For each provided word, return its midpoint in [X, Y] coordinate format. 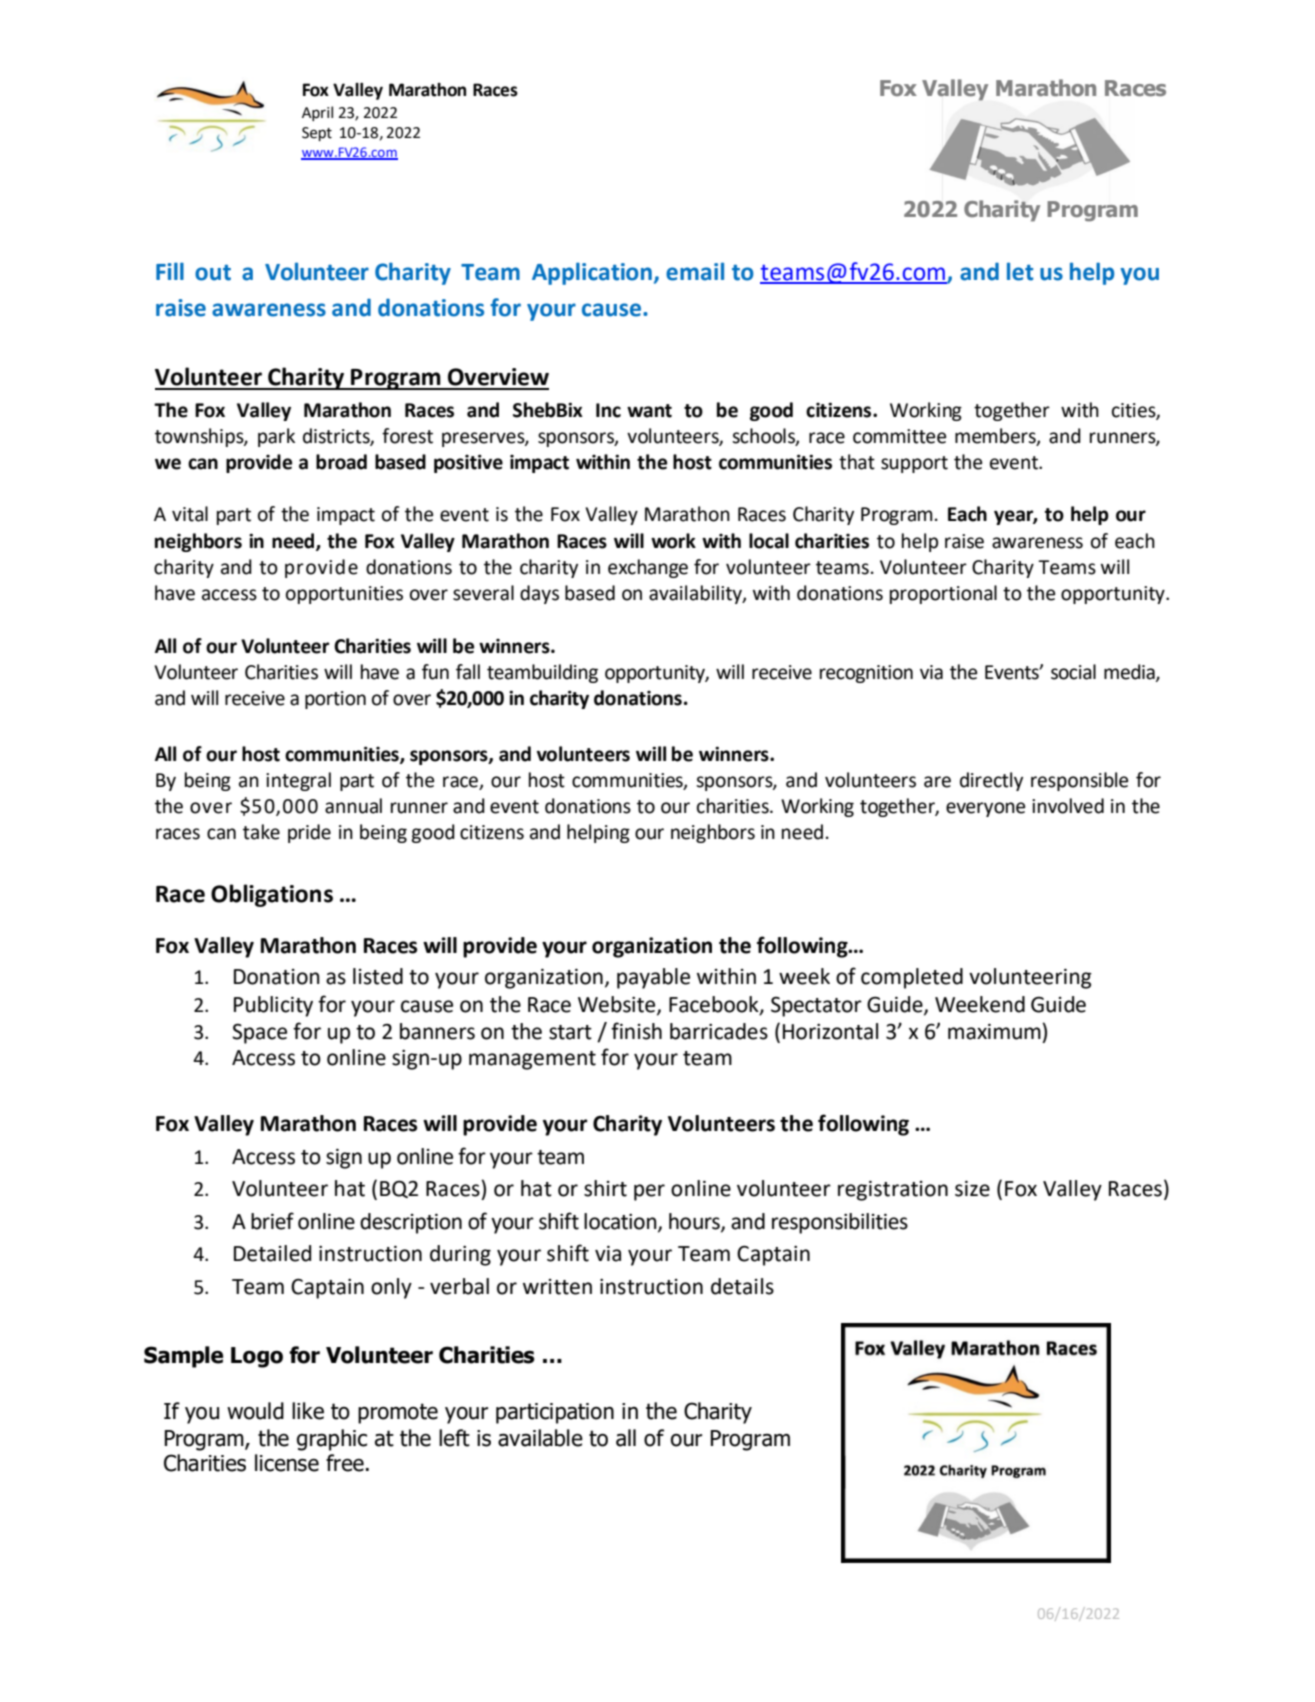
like [308, 1411]
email [695, 271]
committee [899, 436]
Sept [317, 134]
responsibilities [840, 1223]
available [540, 1438]
